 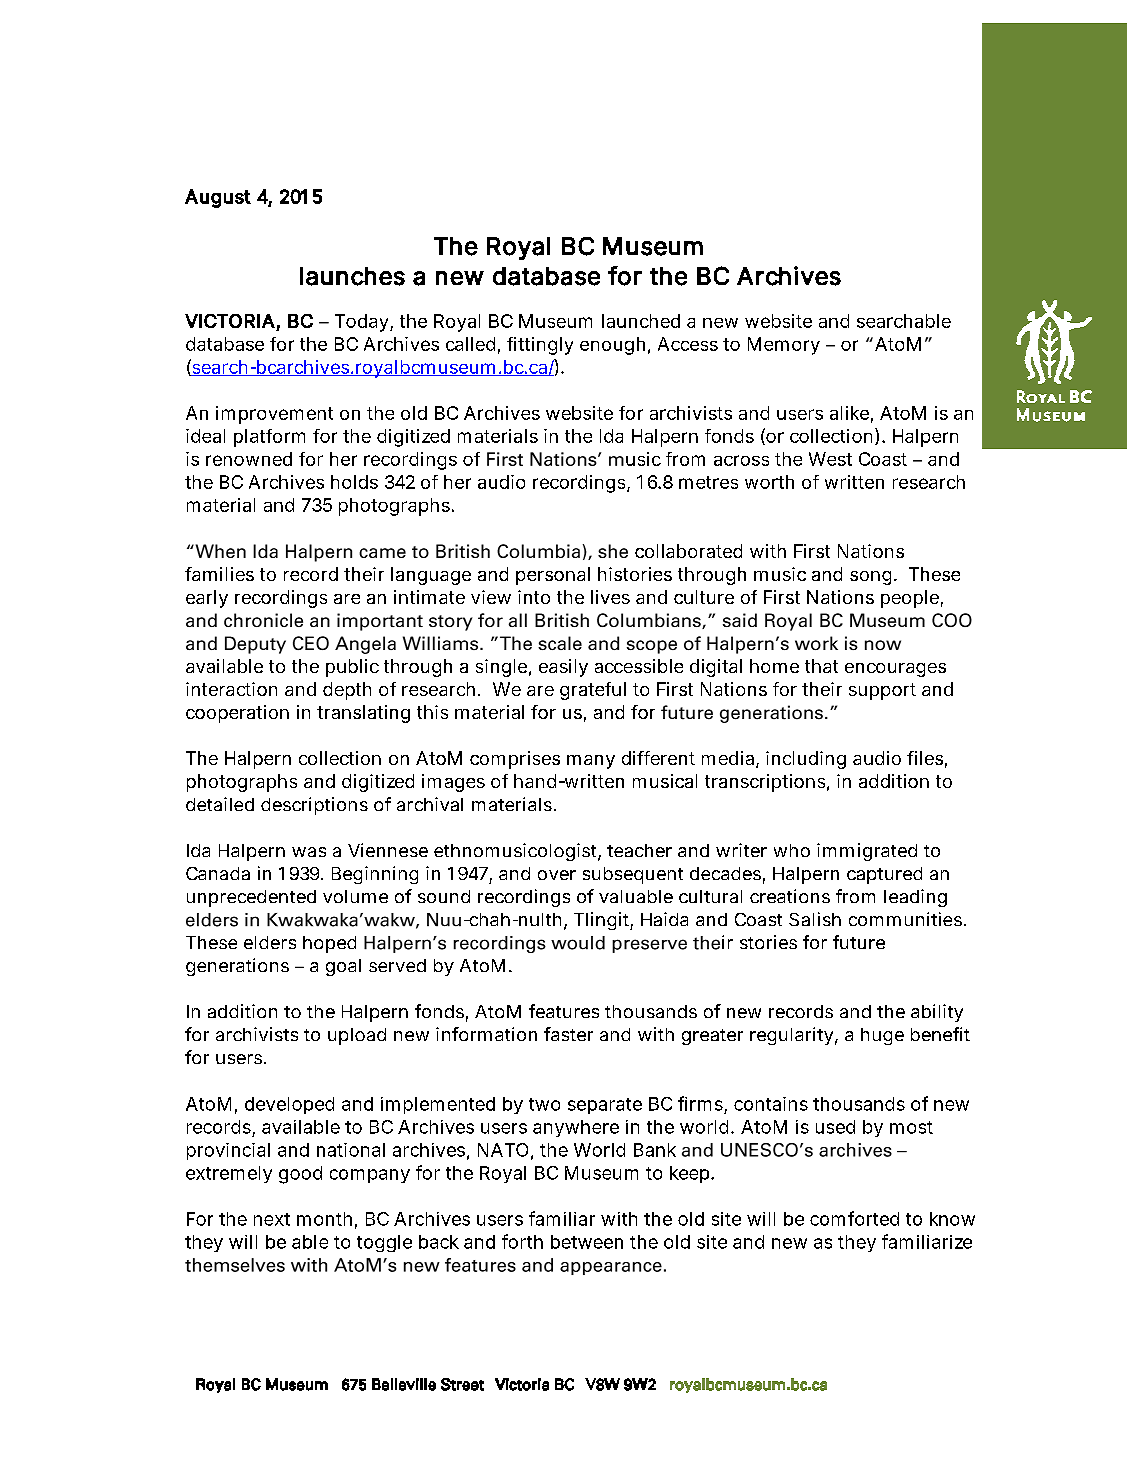 I want to click on features, so click(x=564, y=1011).
